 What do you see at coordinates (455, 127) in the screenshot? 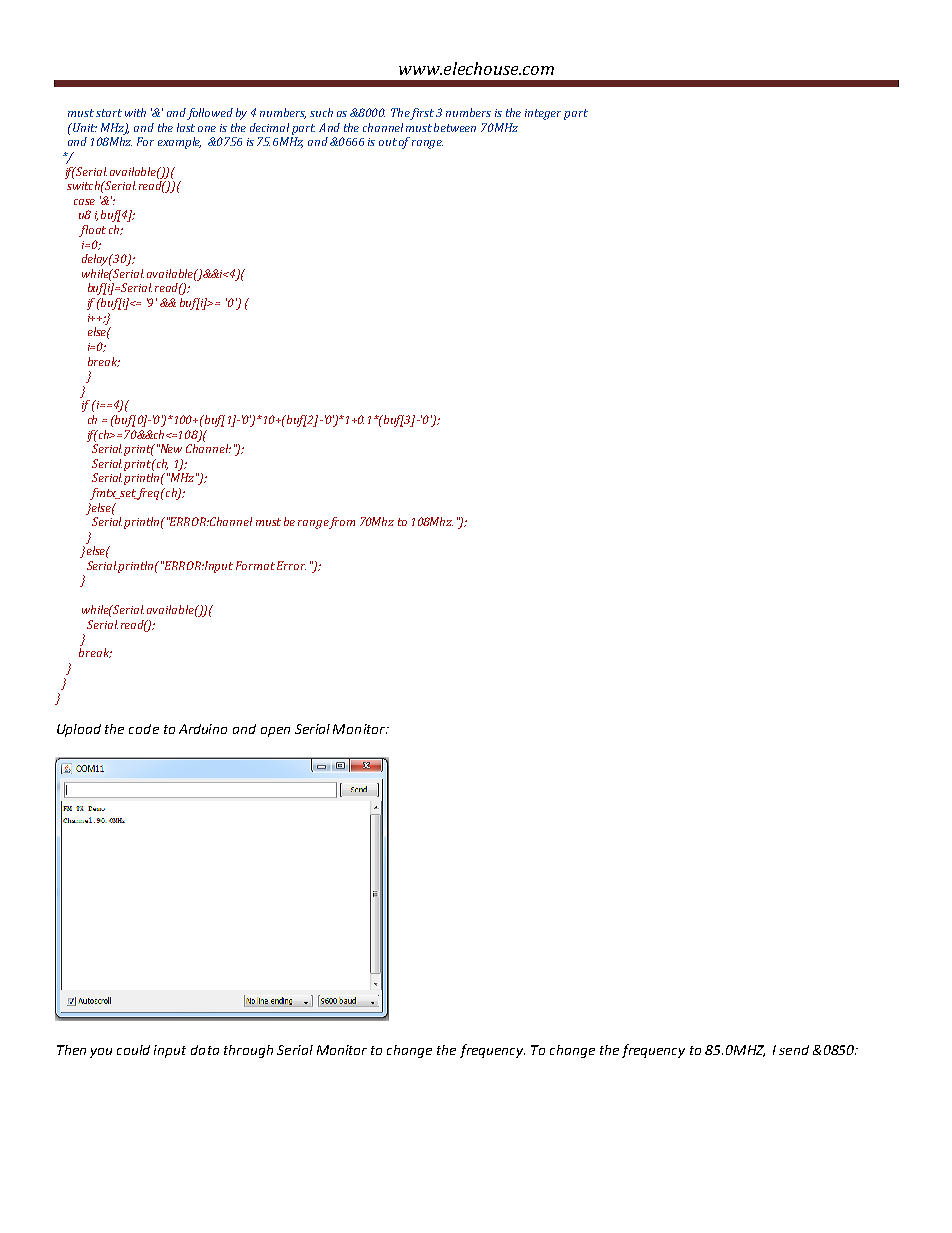
I see `between` at bounding box center [455, 127].
